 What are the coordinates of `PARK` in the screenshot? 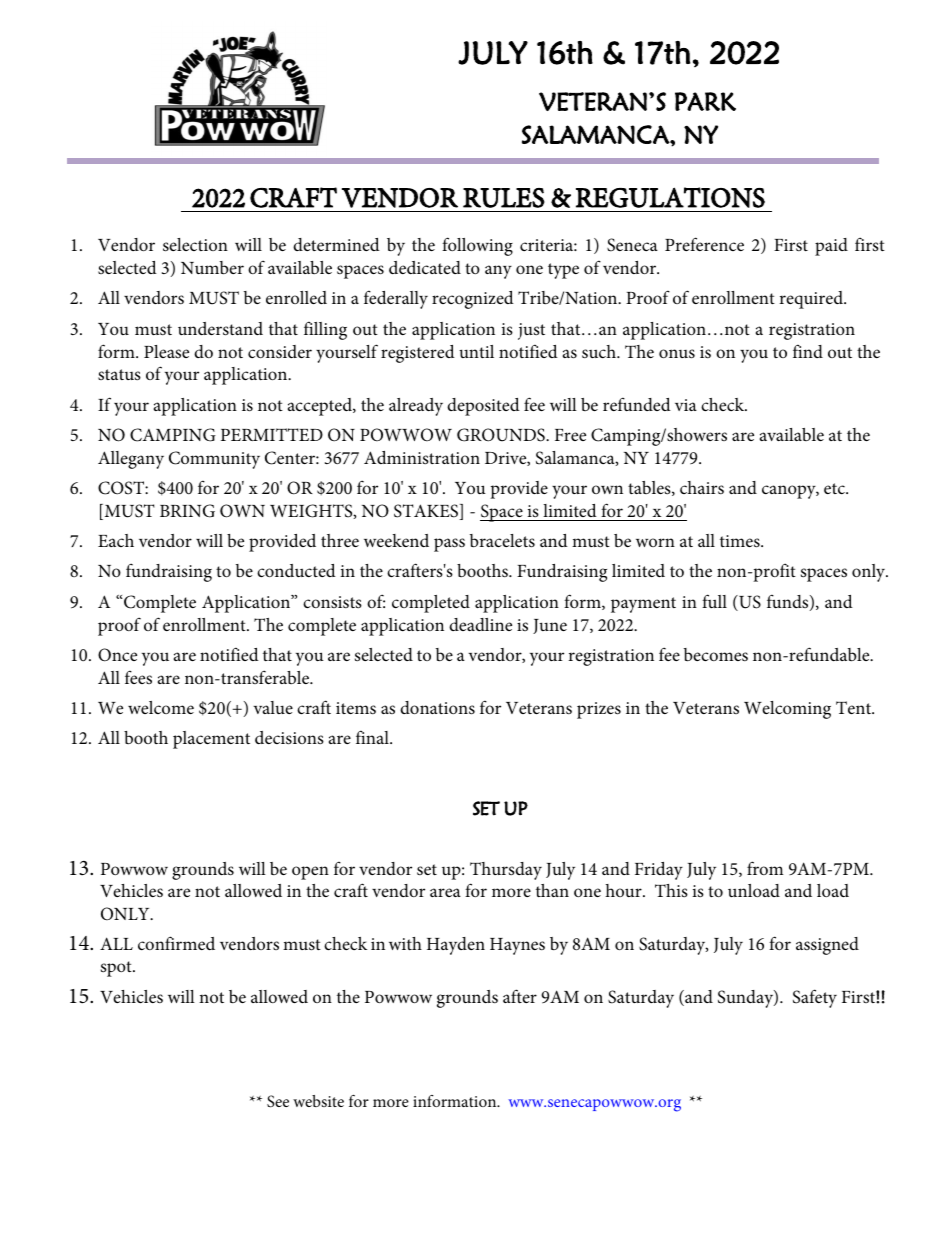 It's located at (705, 101).
